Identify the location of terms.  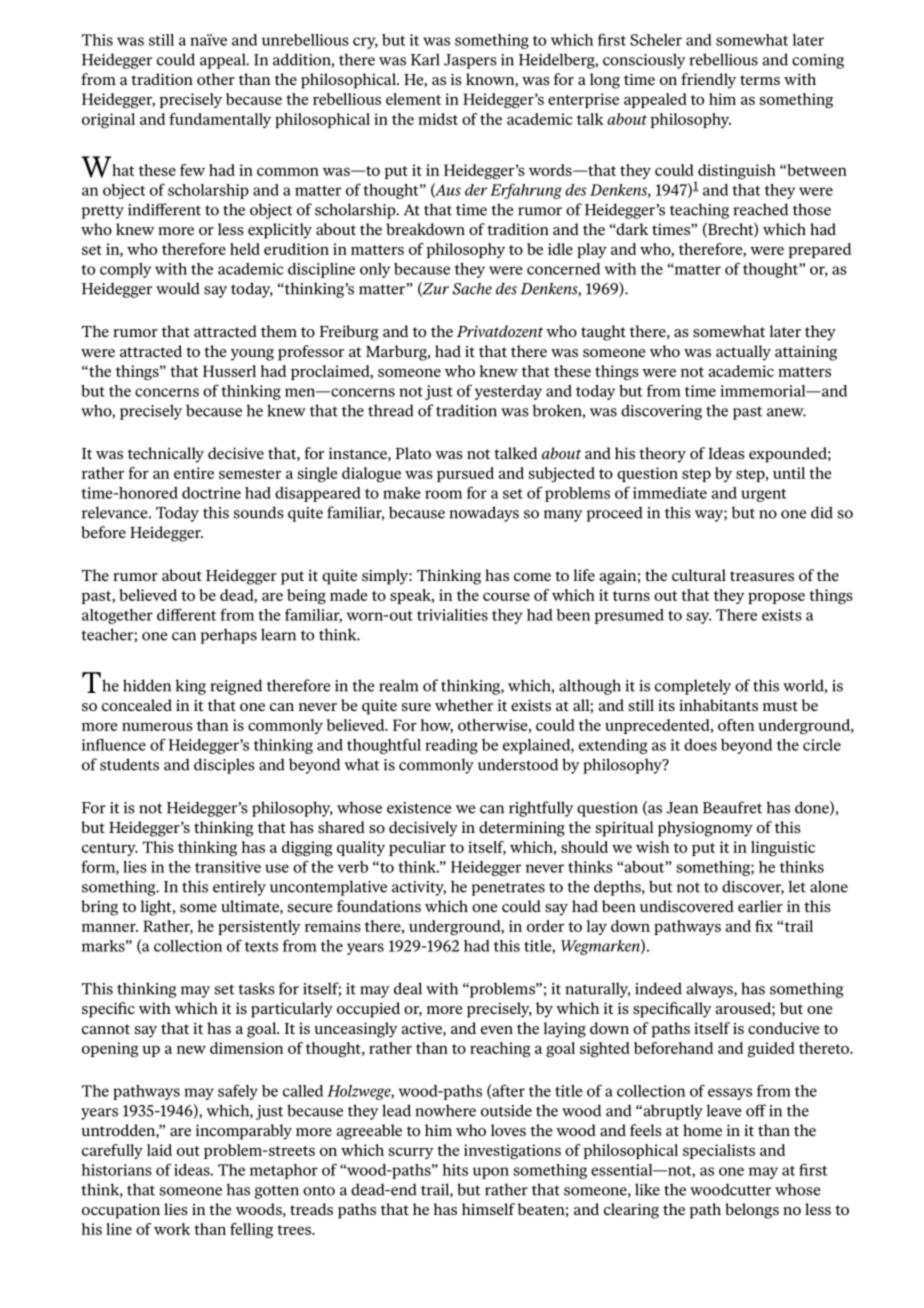
(760, 80).
